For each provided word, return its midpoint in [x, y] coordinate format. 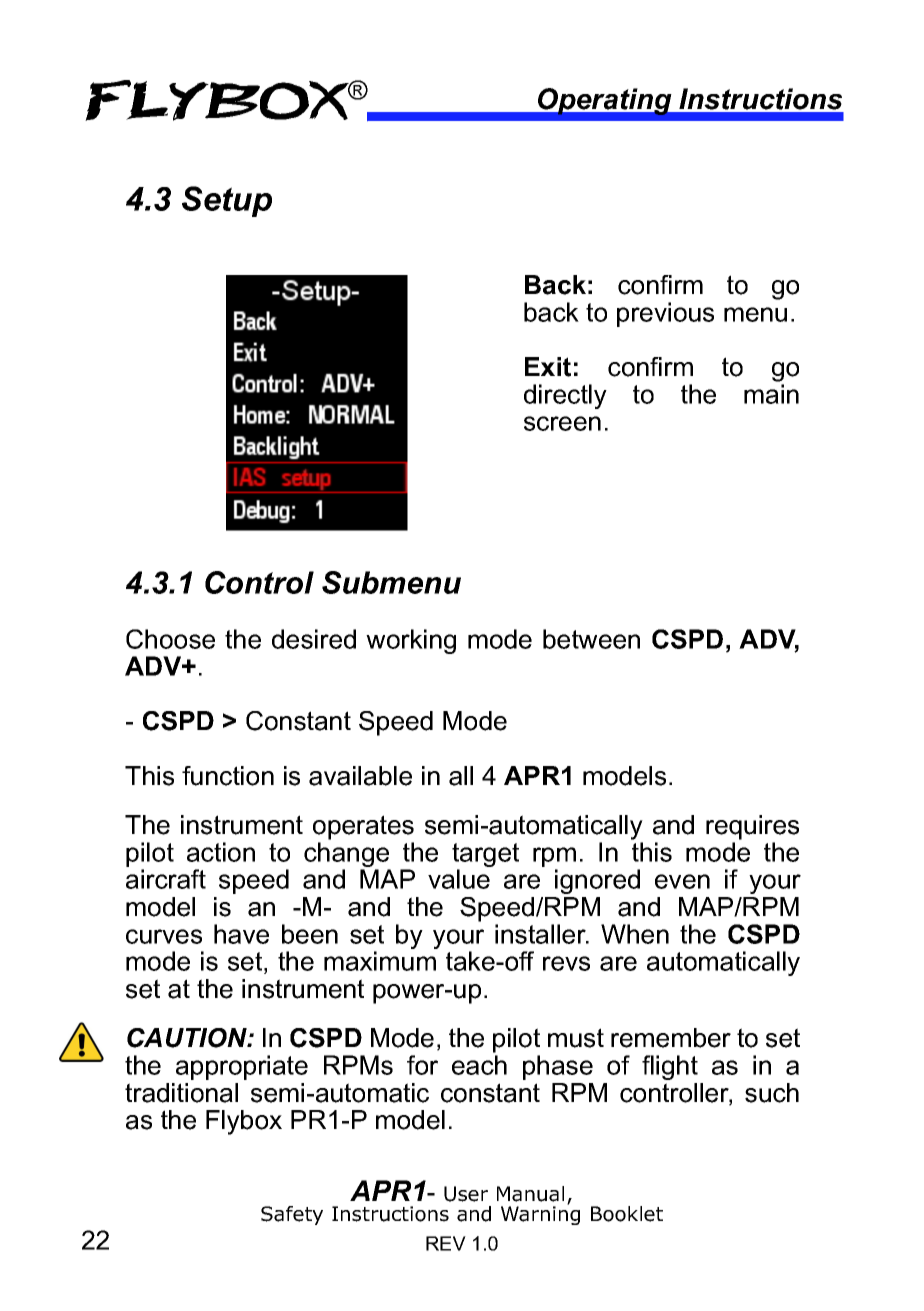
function [228, 776]
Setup [227, 201]
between [591, 639]
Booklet [627, 1214]
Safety [292, 1215]
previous [665, 314]
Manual [530, 1194]
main [771, 394]
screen [562, 423]
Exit [548, 367]
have [241, 934]
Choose [170, 639]
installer [541, 934]
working [411, 641]
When [635, 934]
